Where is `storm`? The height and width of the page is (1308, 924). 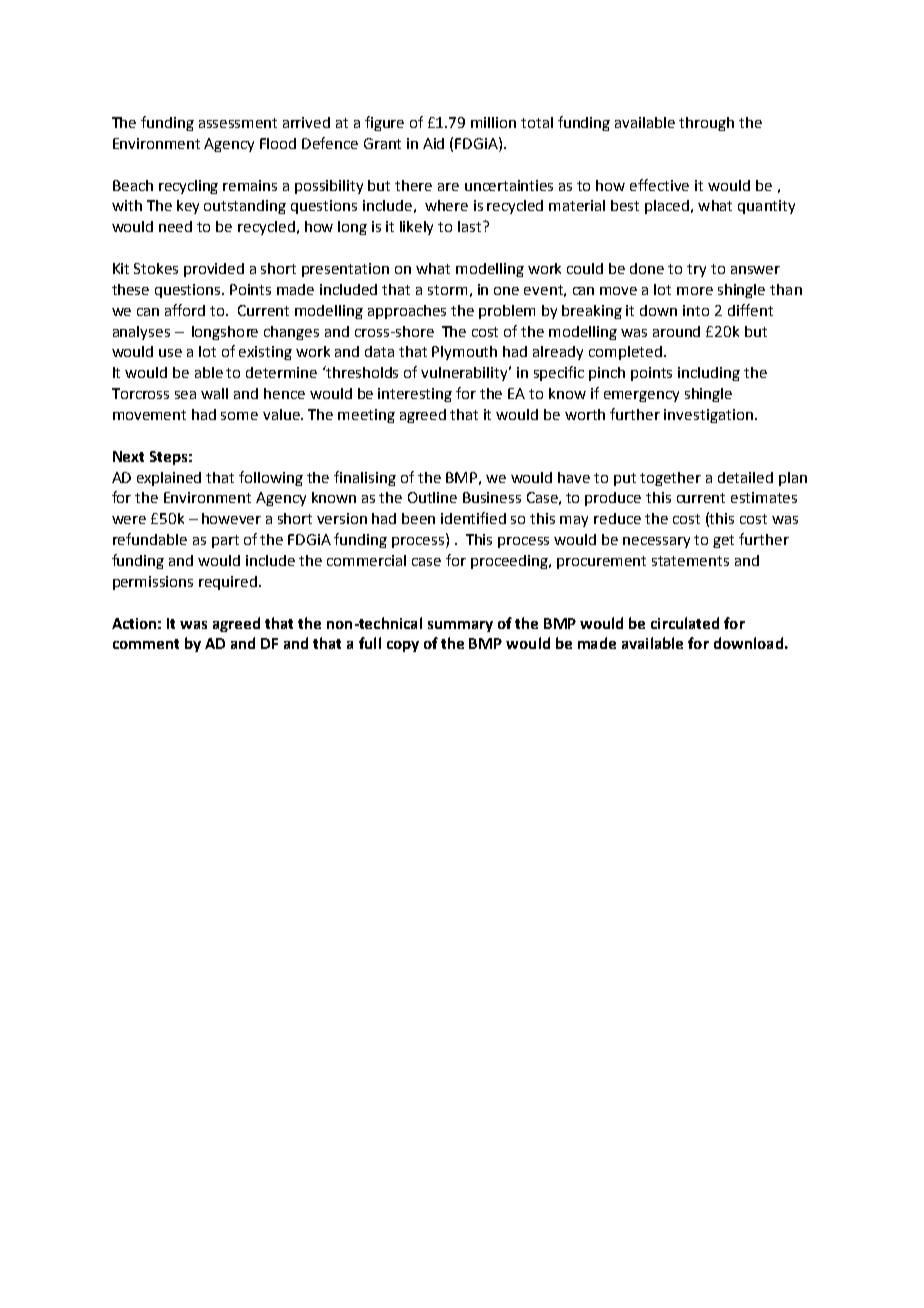 storm is located at coordinates (447, 290).
